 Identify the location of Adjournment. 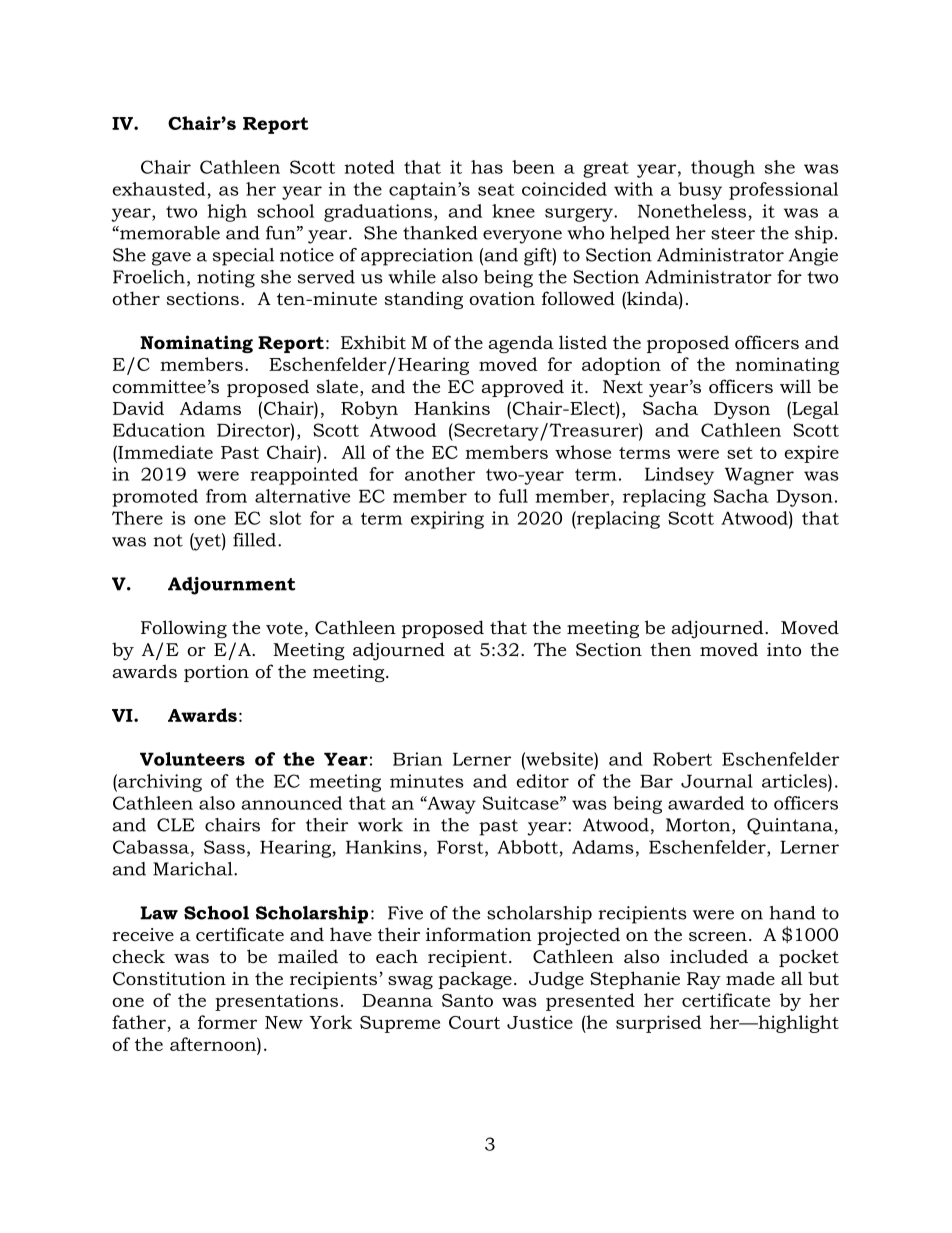
(231, 586).
